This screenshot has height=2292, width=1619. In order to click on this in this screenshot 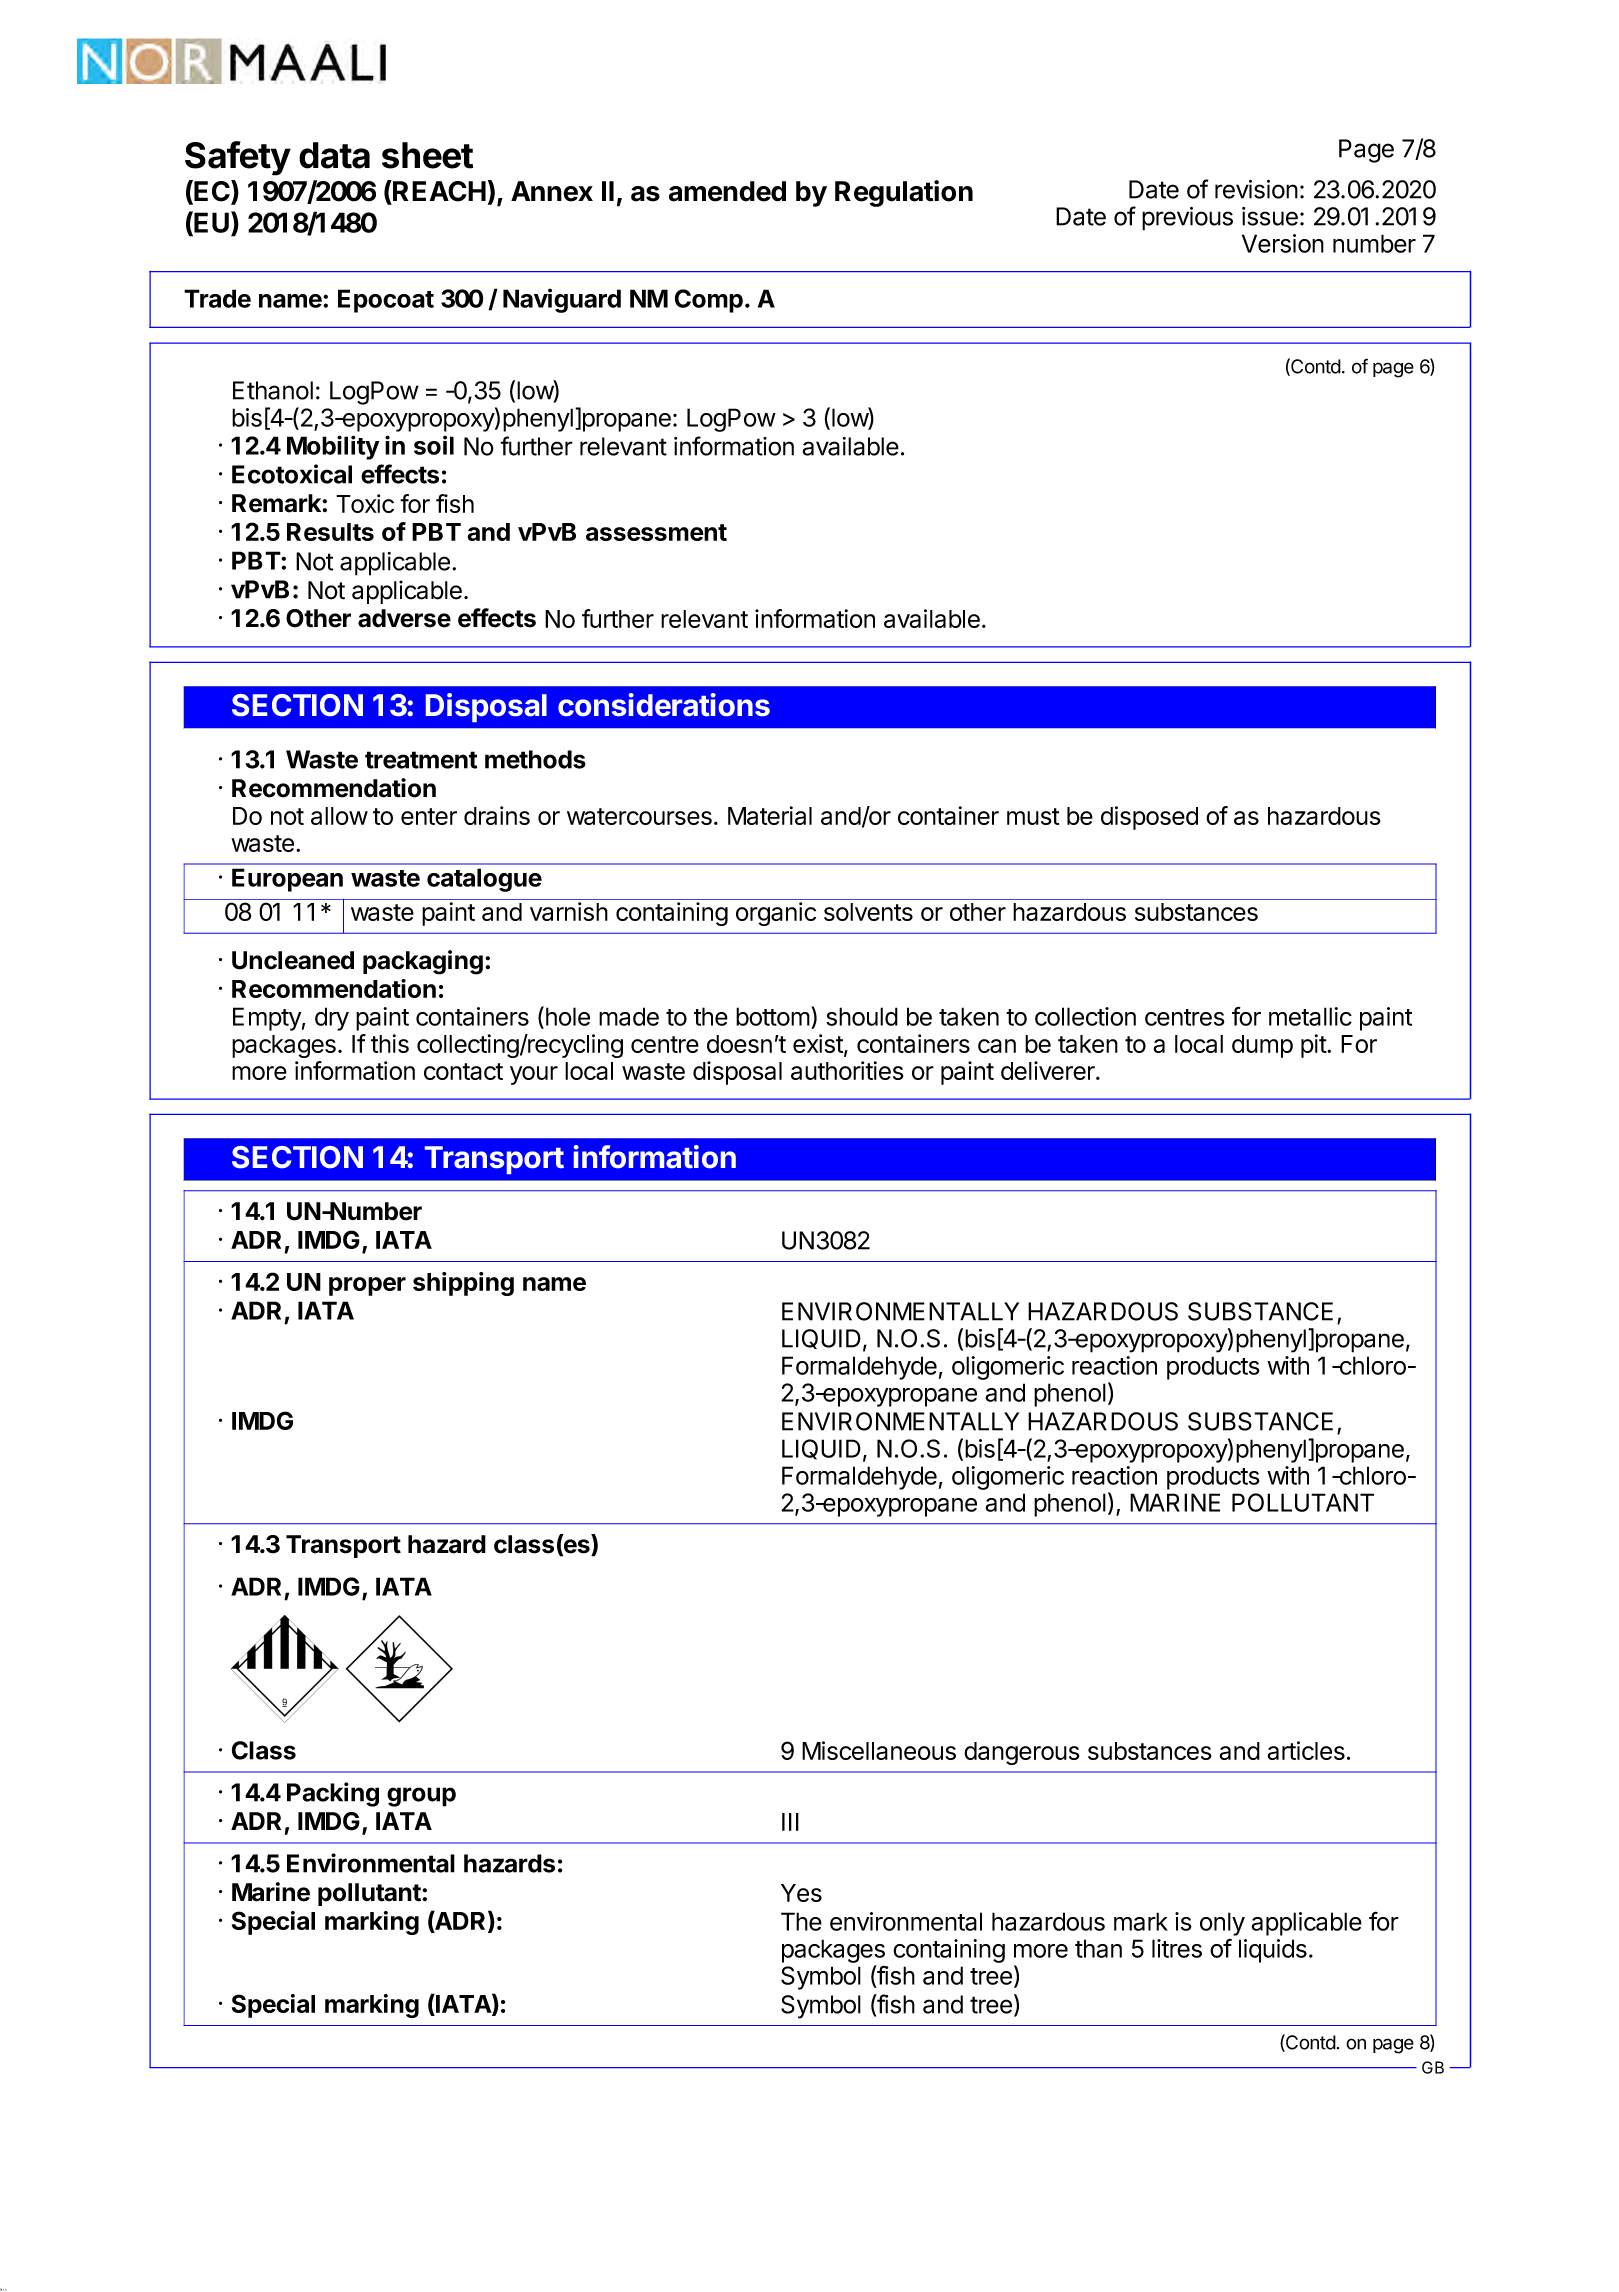, I will do `click(390, 1043)`.
